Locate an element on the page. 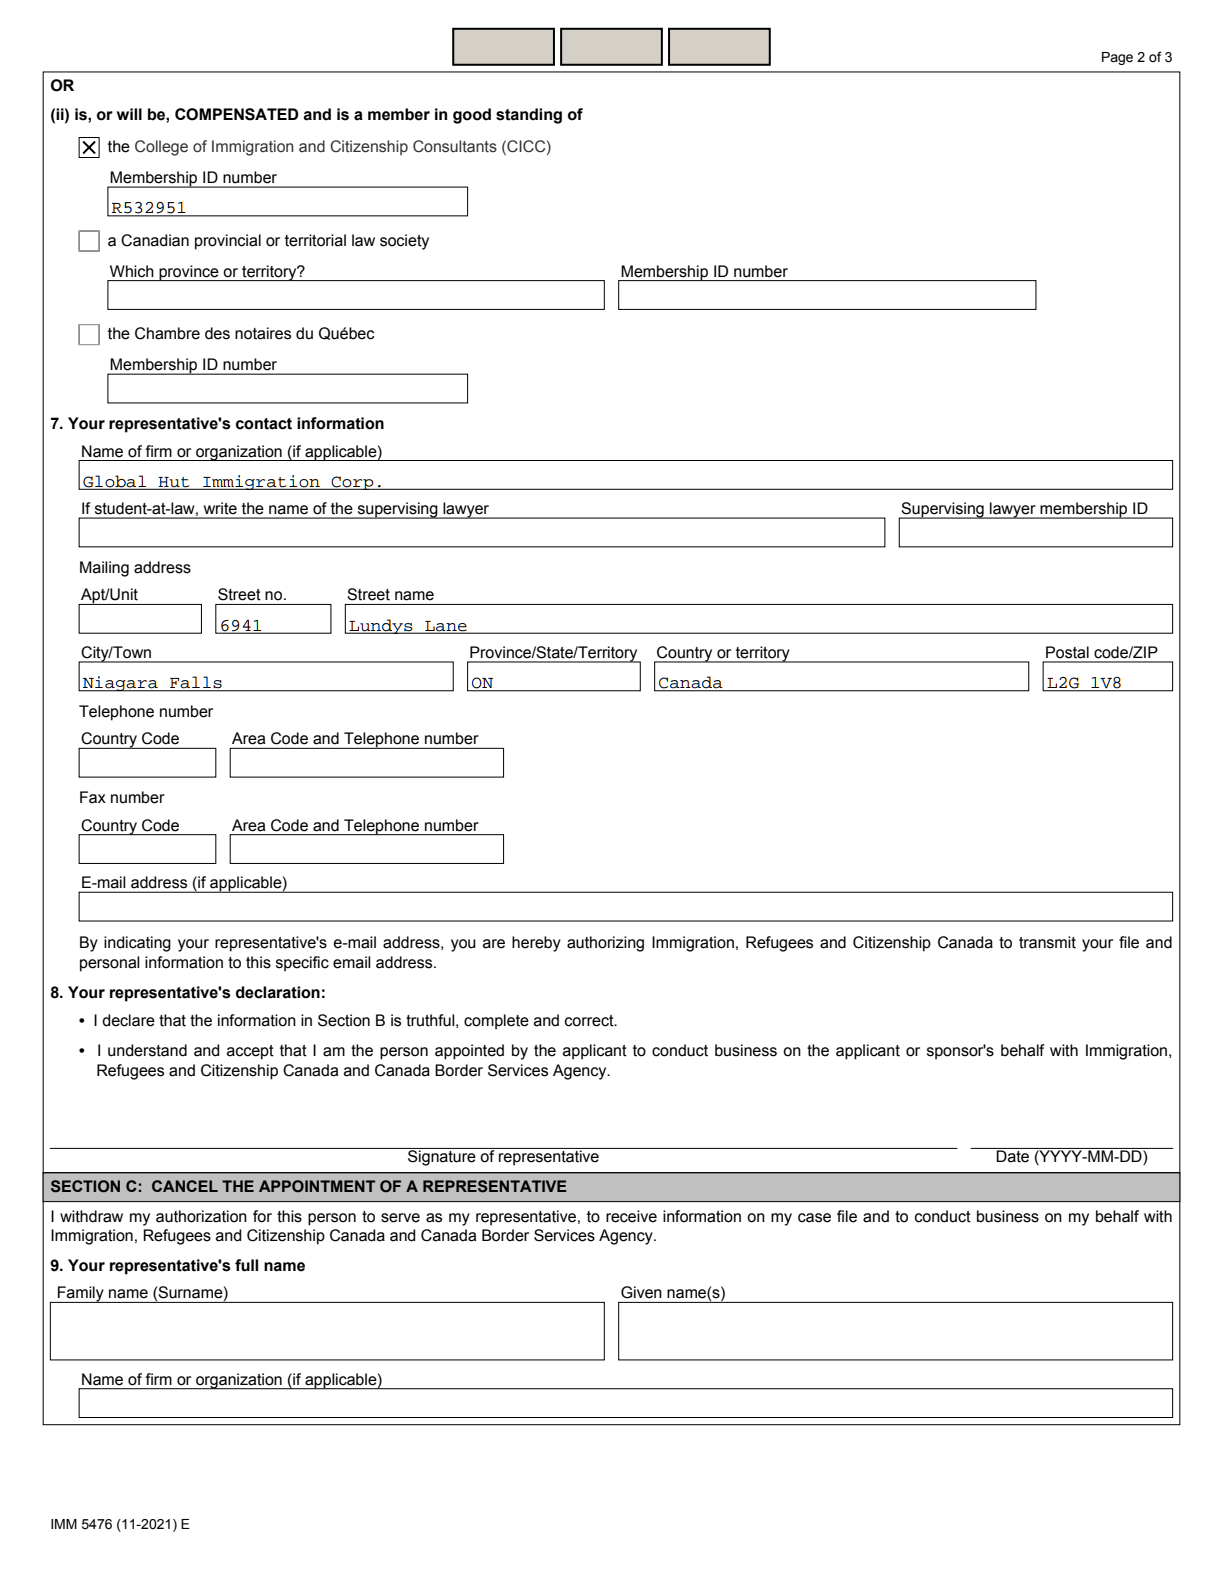  Page is located at coordinates (1117, 58).
